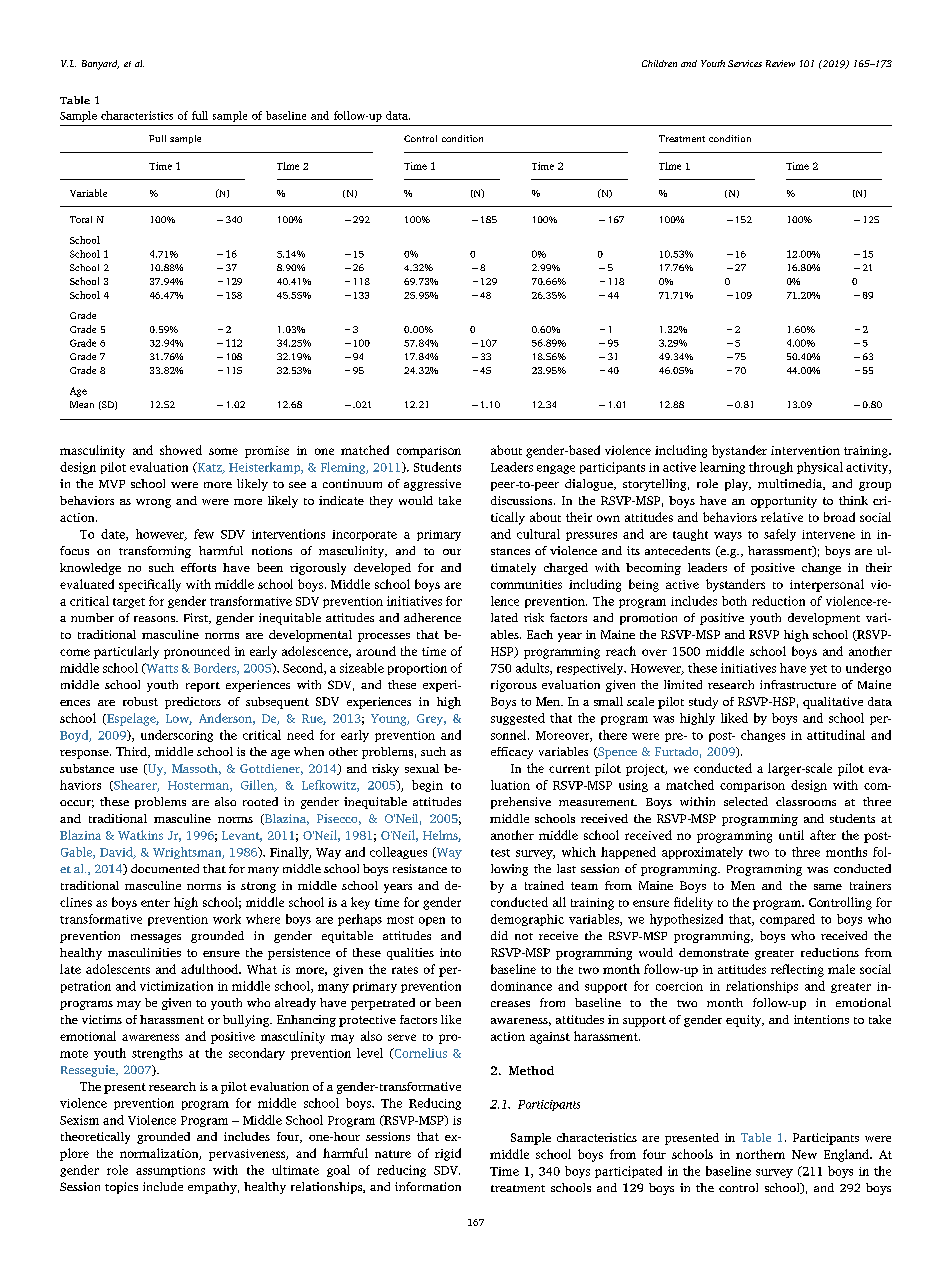 The height and width of the image is (1270, 952). What do you see at coordinates (193, 703) in the image?
I see `predictors` at bounding box center [193, 703].
